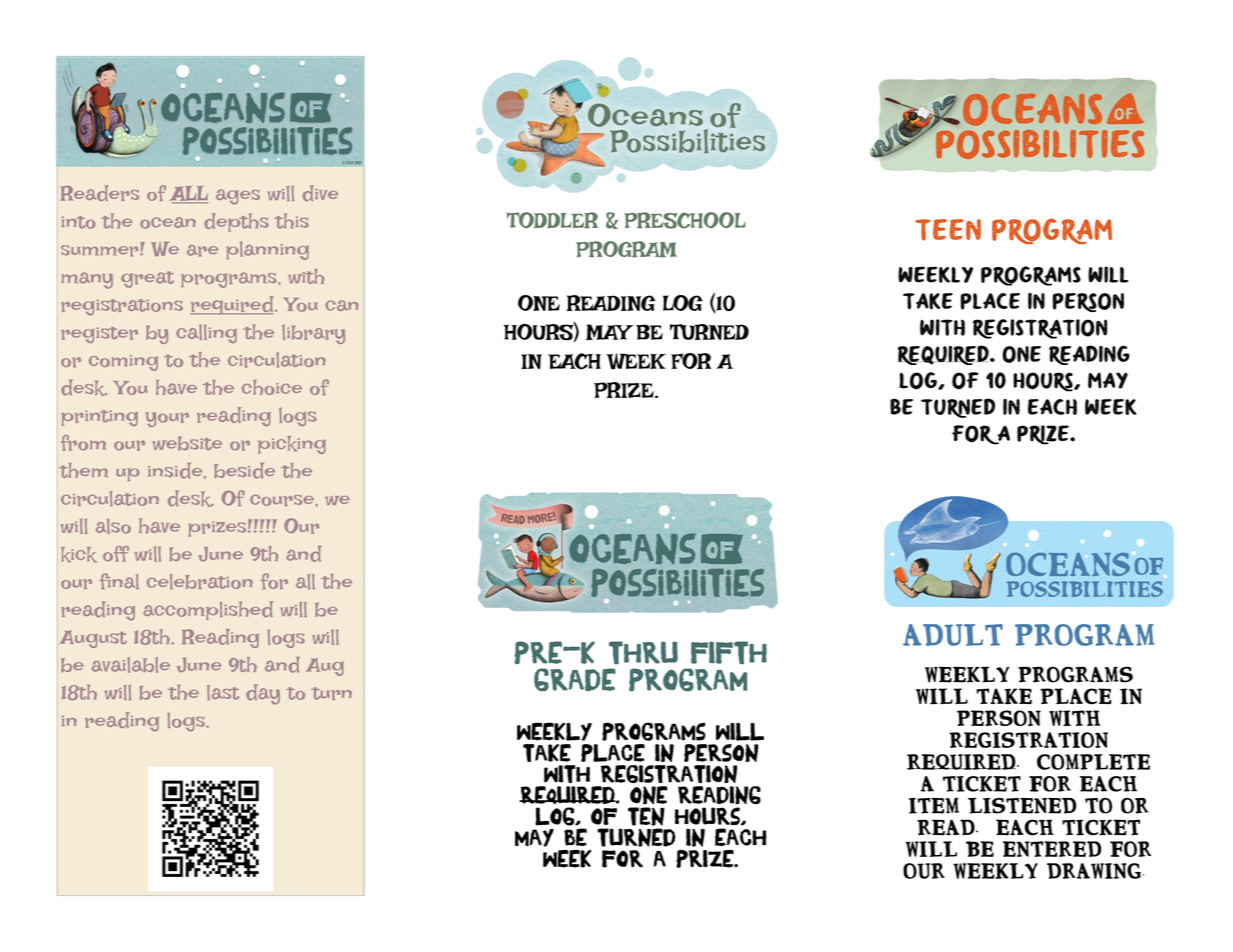 The image size is (1233, 952). What do you see at coordinates (552, 220) in the screenshot?
I see `TODDLER` at bounding box center [552, 220].
